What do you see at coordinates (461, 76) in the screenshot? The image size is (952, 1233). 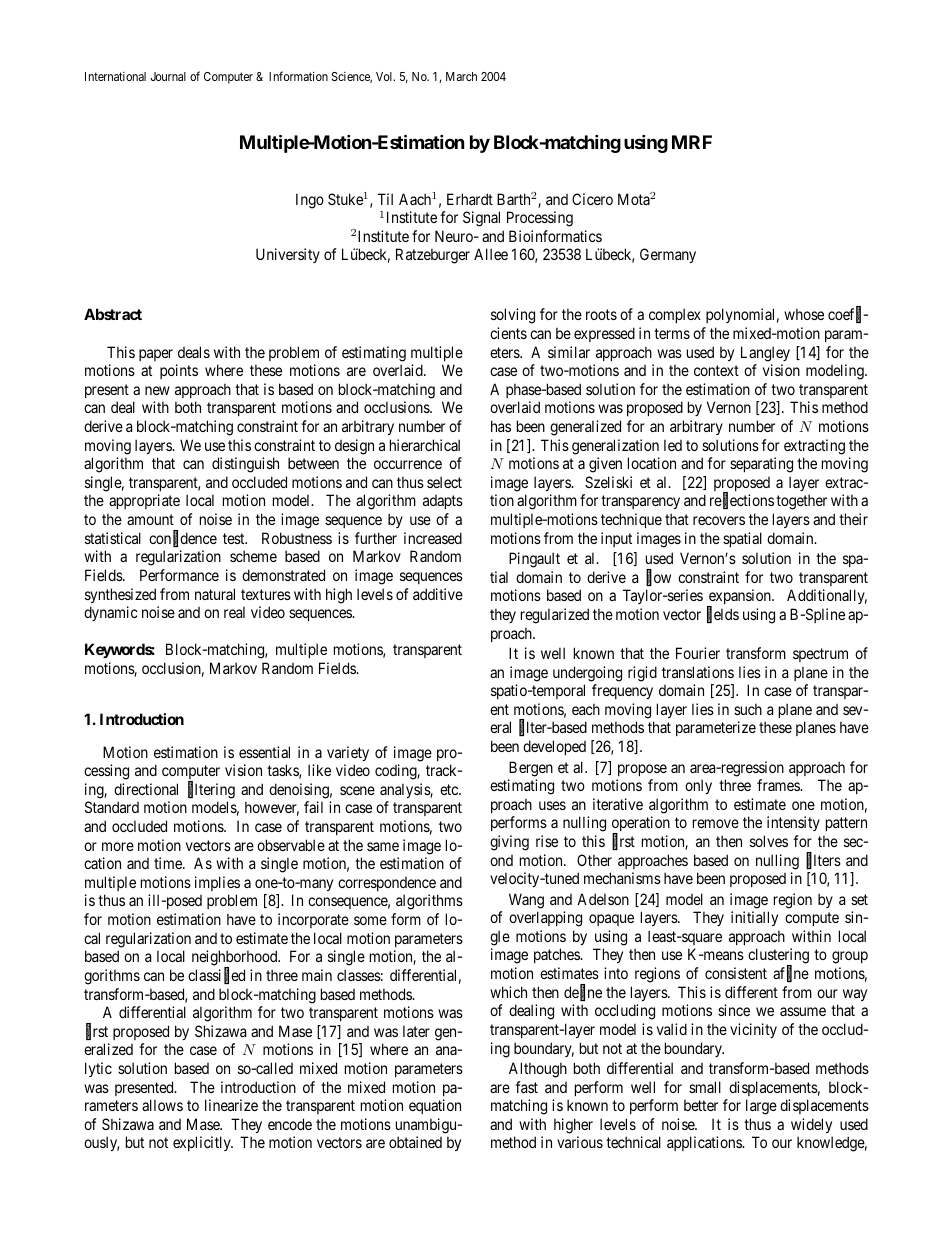 I see `March` at bounding box center [461, 76].
